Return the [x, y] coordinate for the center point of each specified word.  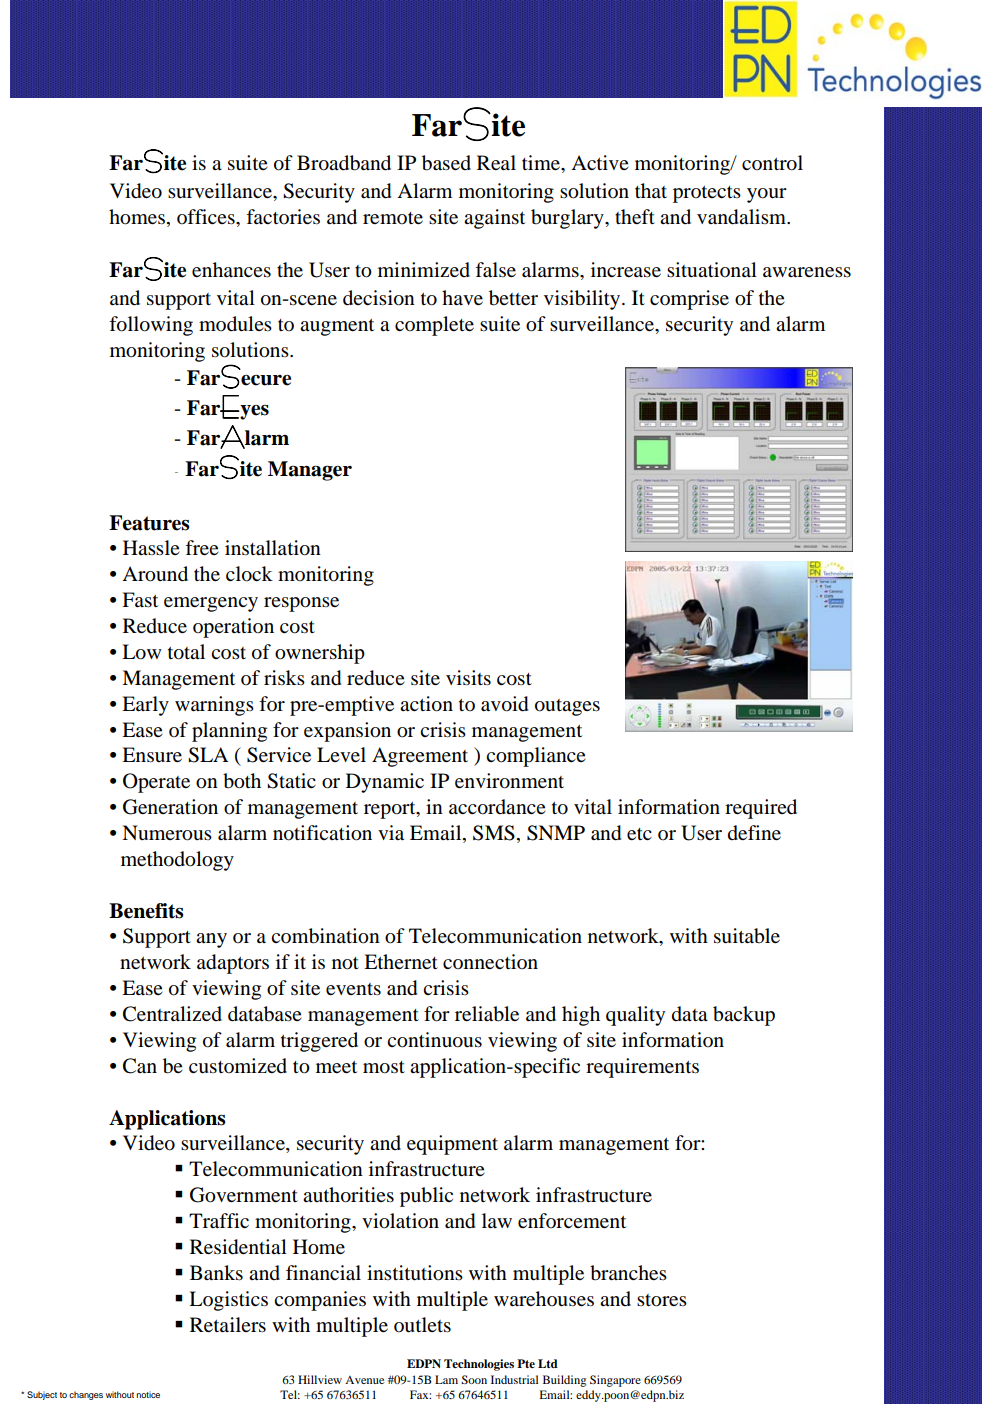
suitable [747, 936]
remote [393, 218]
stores [662, 1300]
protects [707, 194]
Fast [140, 600]
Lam [446, 1379]
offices [207, 217]
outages [567, 707]
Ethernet [401, 961]
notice [148, 1394]
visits [468, 678]
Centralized [172, 1014]
